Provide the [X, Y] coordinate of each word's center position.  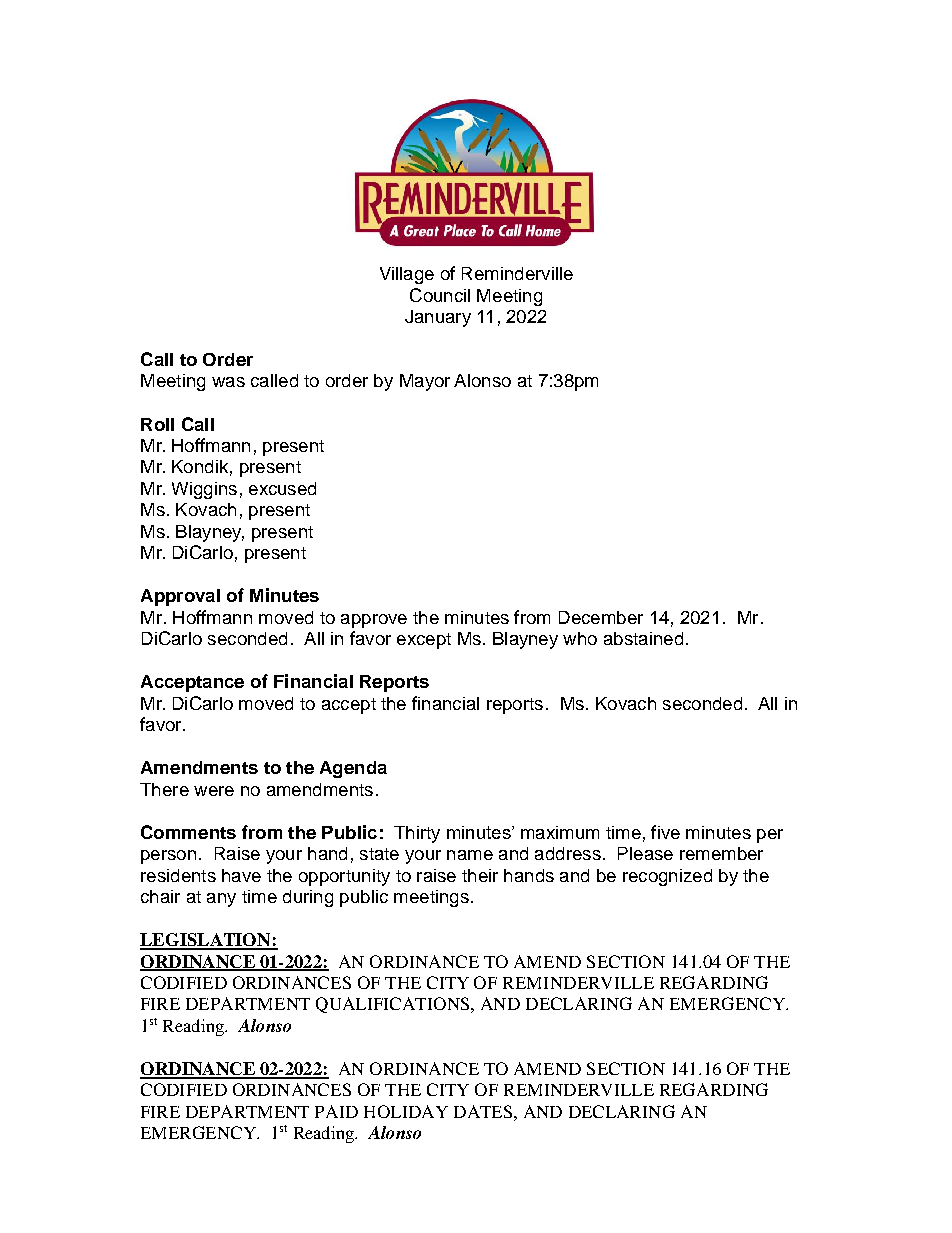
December [601, 617]
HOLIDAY [406, 1111]
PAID [336, 1111]
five [665, 832]
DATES [483, 1111]
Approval [180, 597]
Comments [188, 832]
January [438, 318]
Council [440, 295]
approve [374, 621]
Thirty [417, 834]
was [228, 382]
